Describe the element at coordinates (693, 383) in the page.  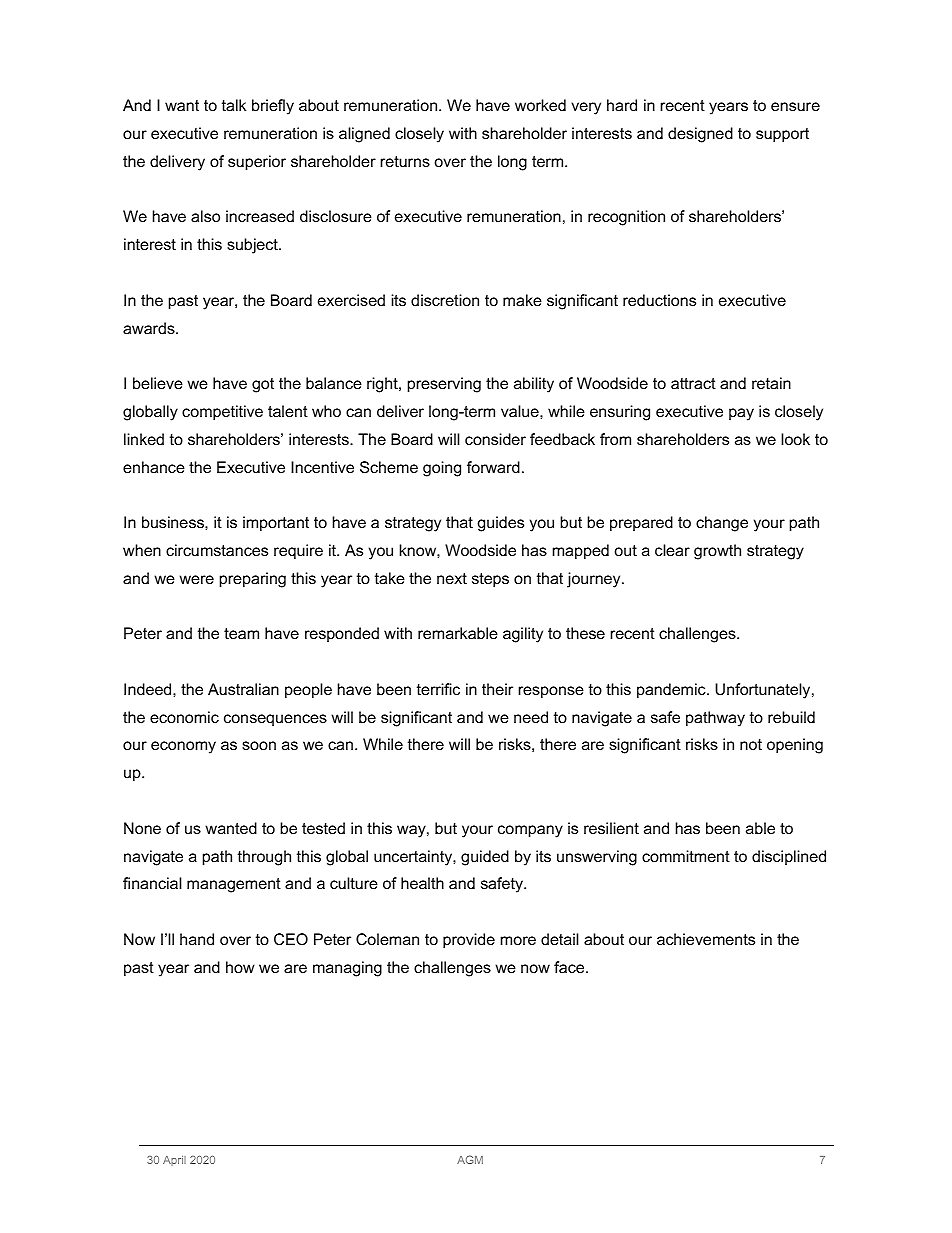
I see `attract` at that location.
